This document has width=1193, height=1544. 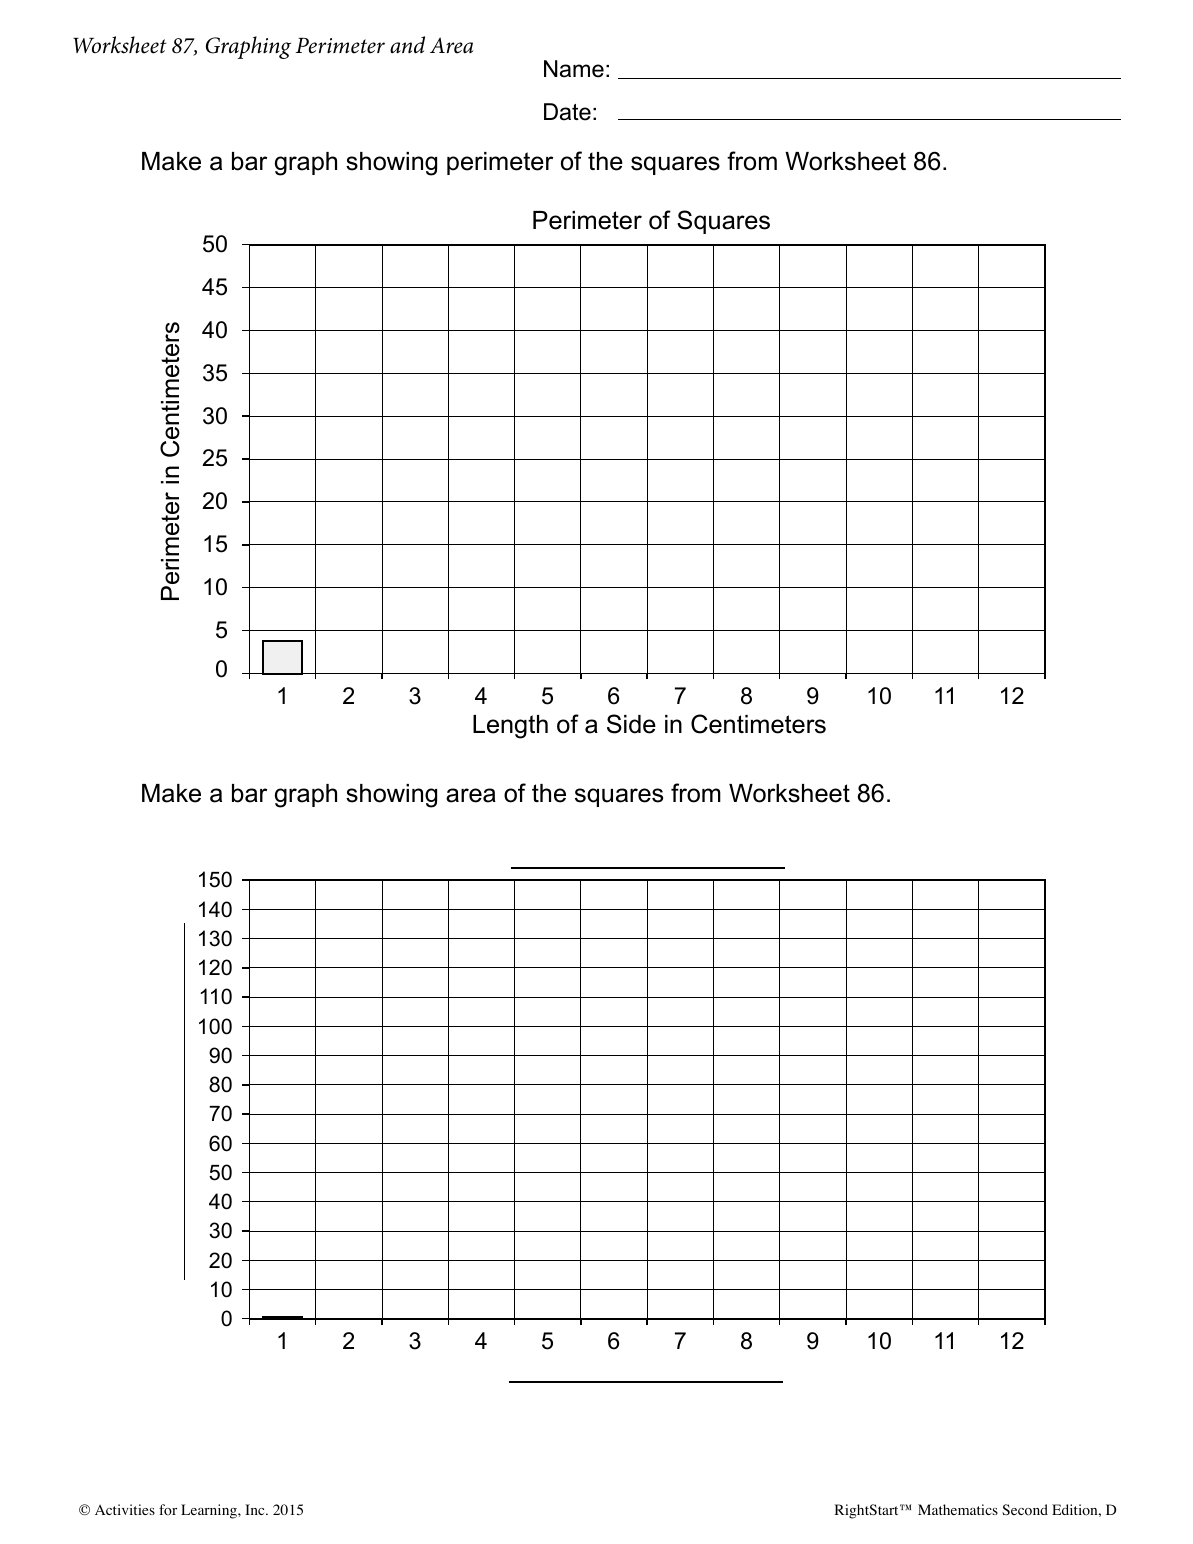 What do you see at coordinates (567, 112) in the document?
I see `Date` at bounding box center [567, 112].
